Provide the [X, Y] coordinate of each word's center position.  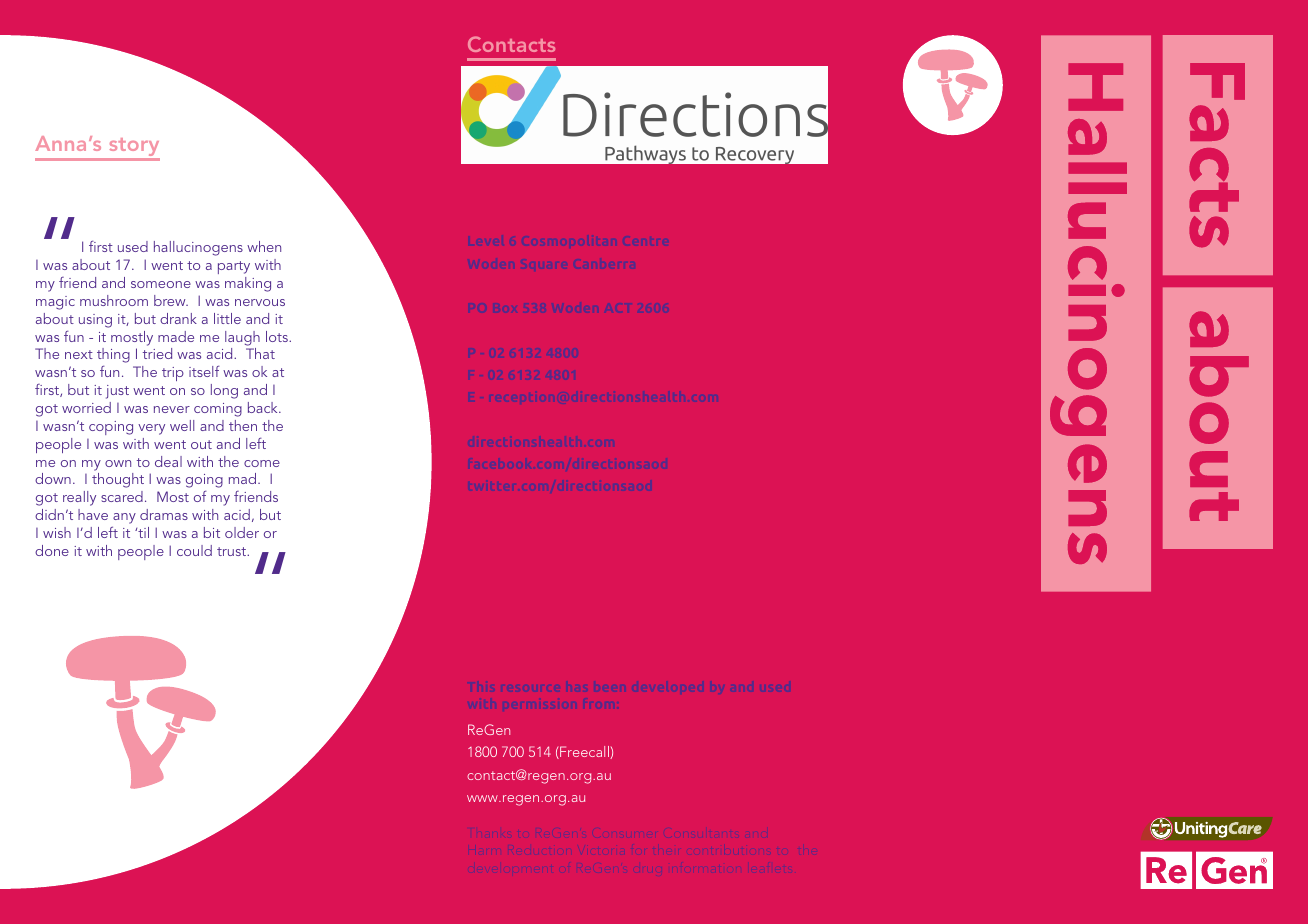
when [264, 246]
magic [55, 303]
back [264, 407]
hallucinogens [198, 248]
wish [57, 532]
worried [86, 407]
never [172, 409]
